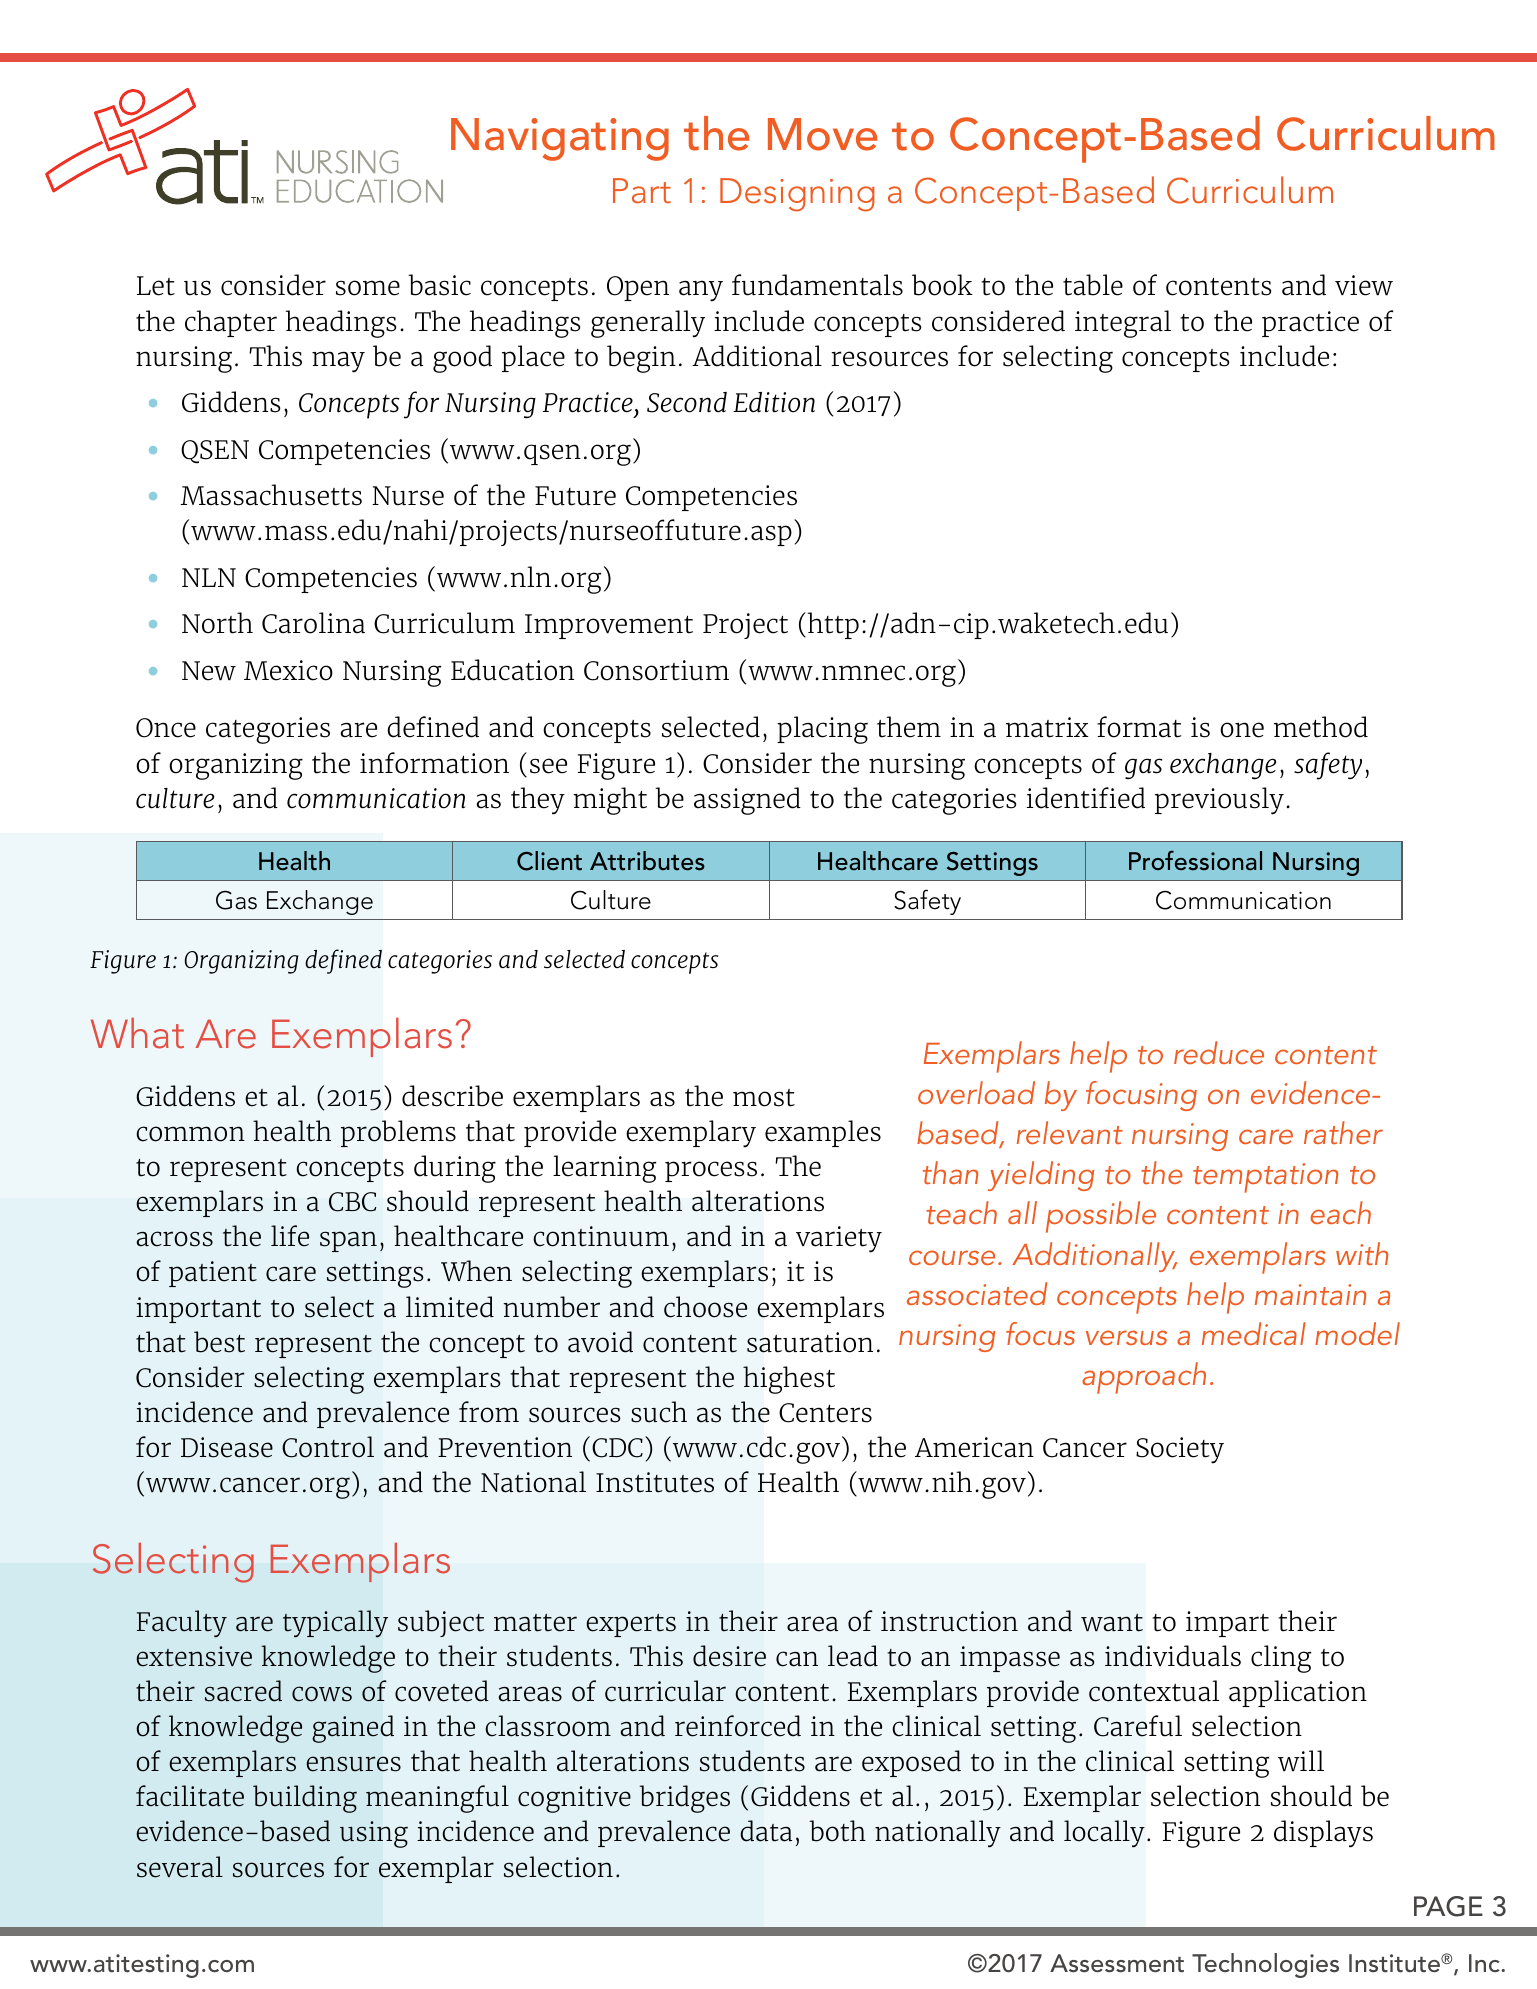 Image resolution: width=1537 pixels, height=1989 pixels. Describe the element at coordinates (368, 288) in the document. I see `some` at that location.
